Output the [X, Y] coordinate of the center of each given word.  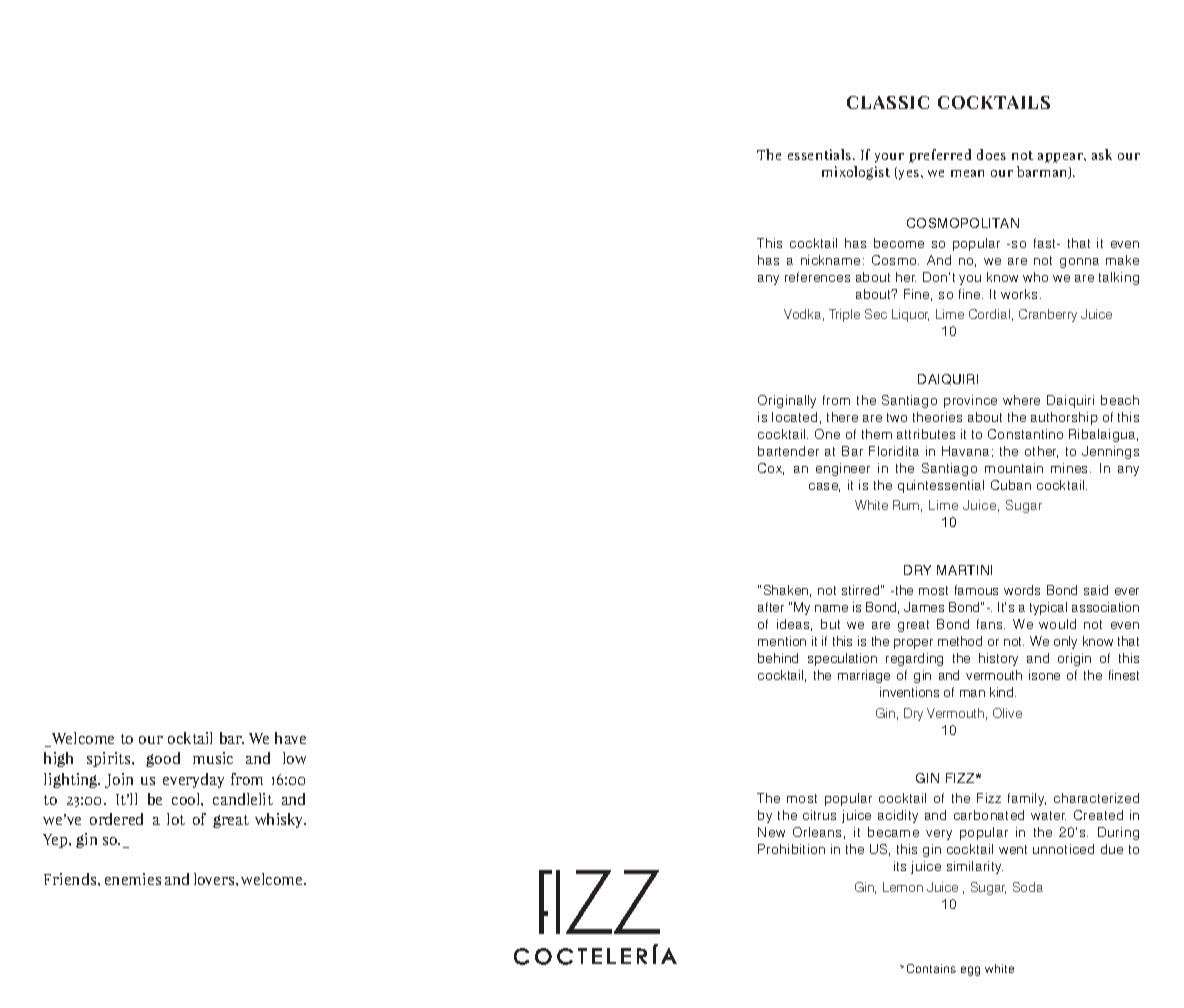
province [970, 401]
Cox [771, 469]
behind [778, 658]
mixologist [856, 173]
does [991, 154]
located [794, 417]
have [290, 738]
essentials [821, 154]
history [998, 659]
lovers [215, 879]
